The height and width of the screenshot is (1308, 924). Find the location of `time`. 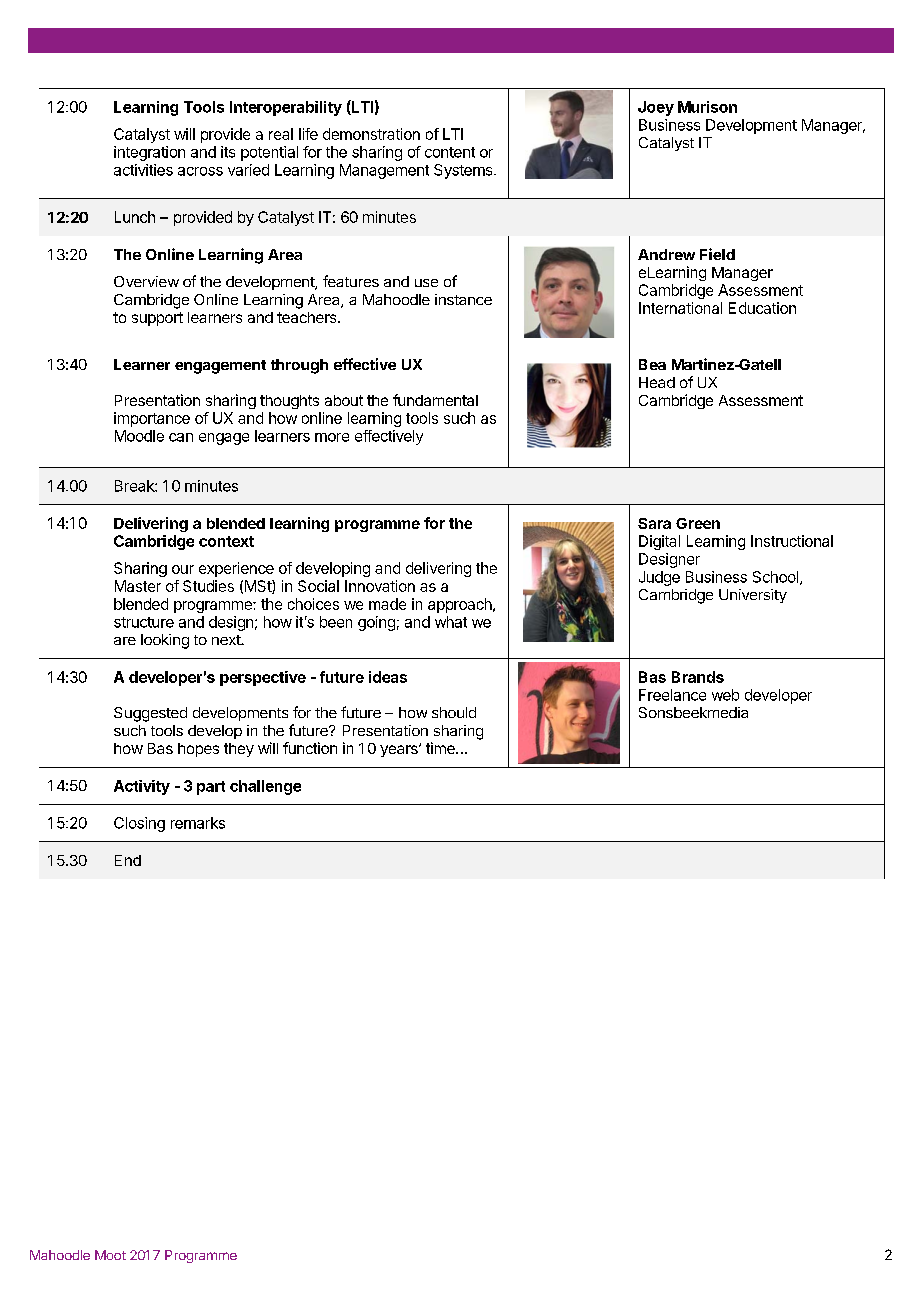

time is located at coordinates (441, 748).
